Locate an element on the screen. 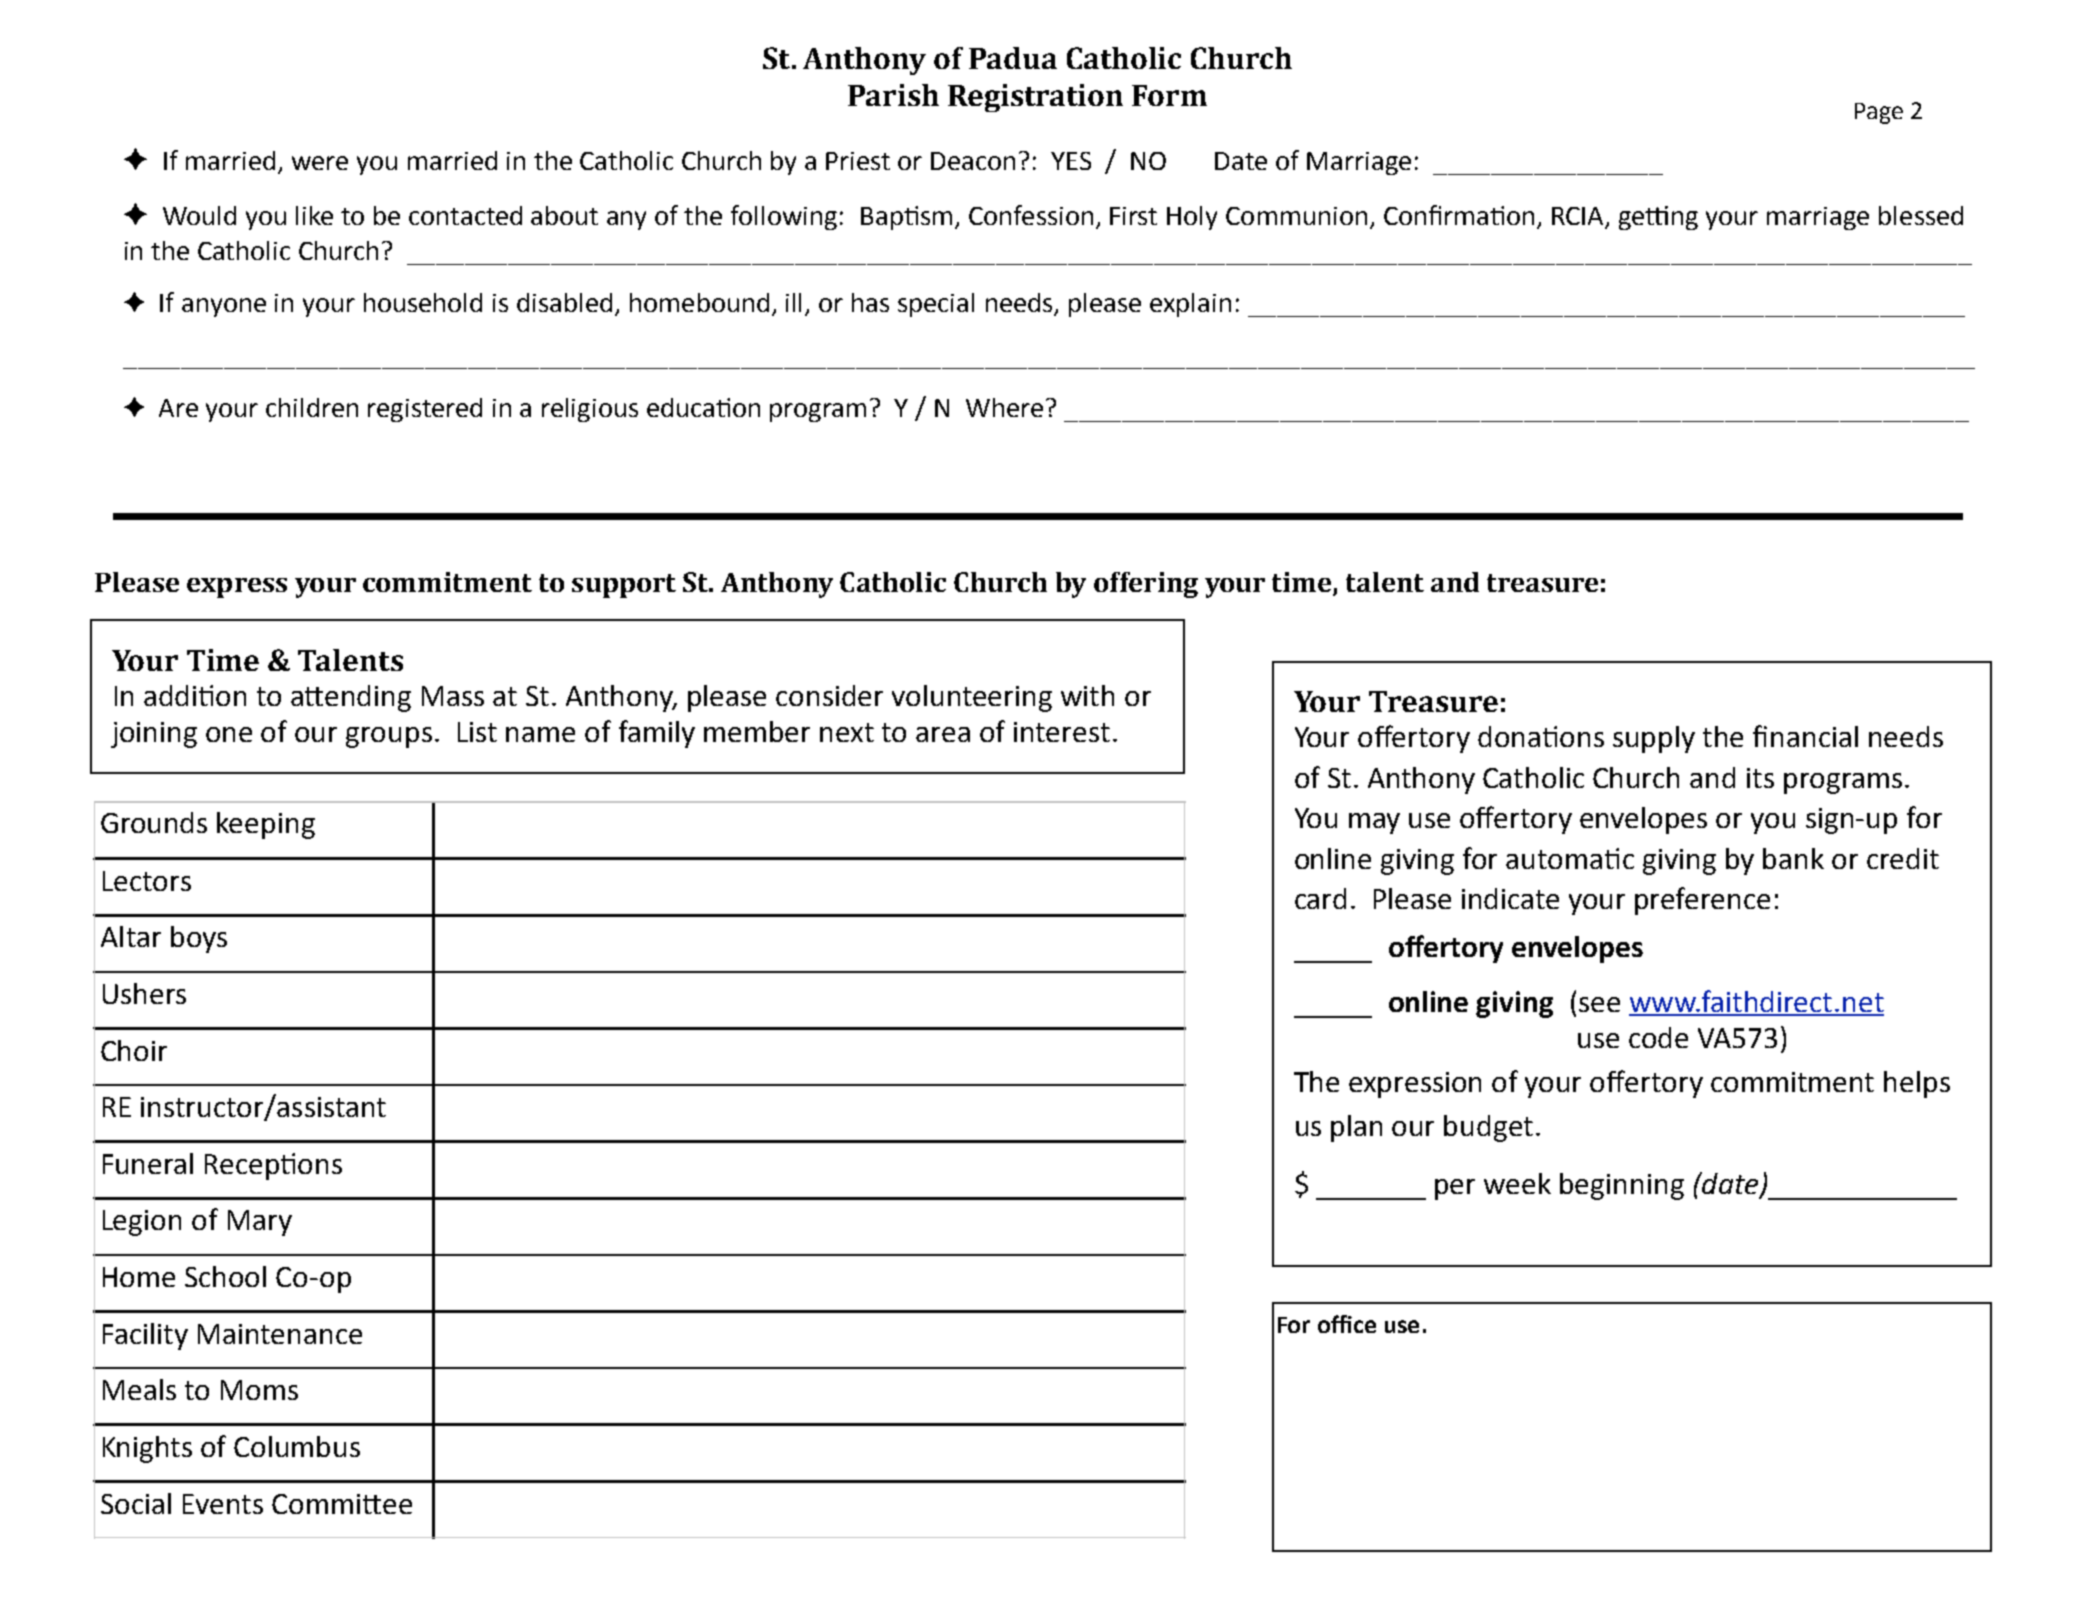 The width and height of the screenshot is (2076, 1604). support is located at coordinates (624, 586).
